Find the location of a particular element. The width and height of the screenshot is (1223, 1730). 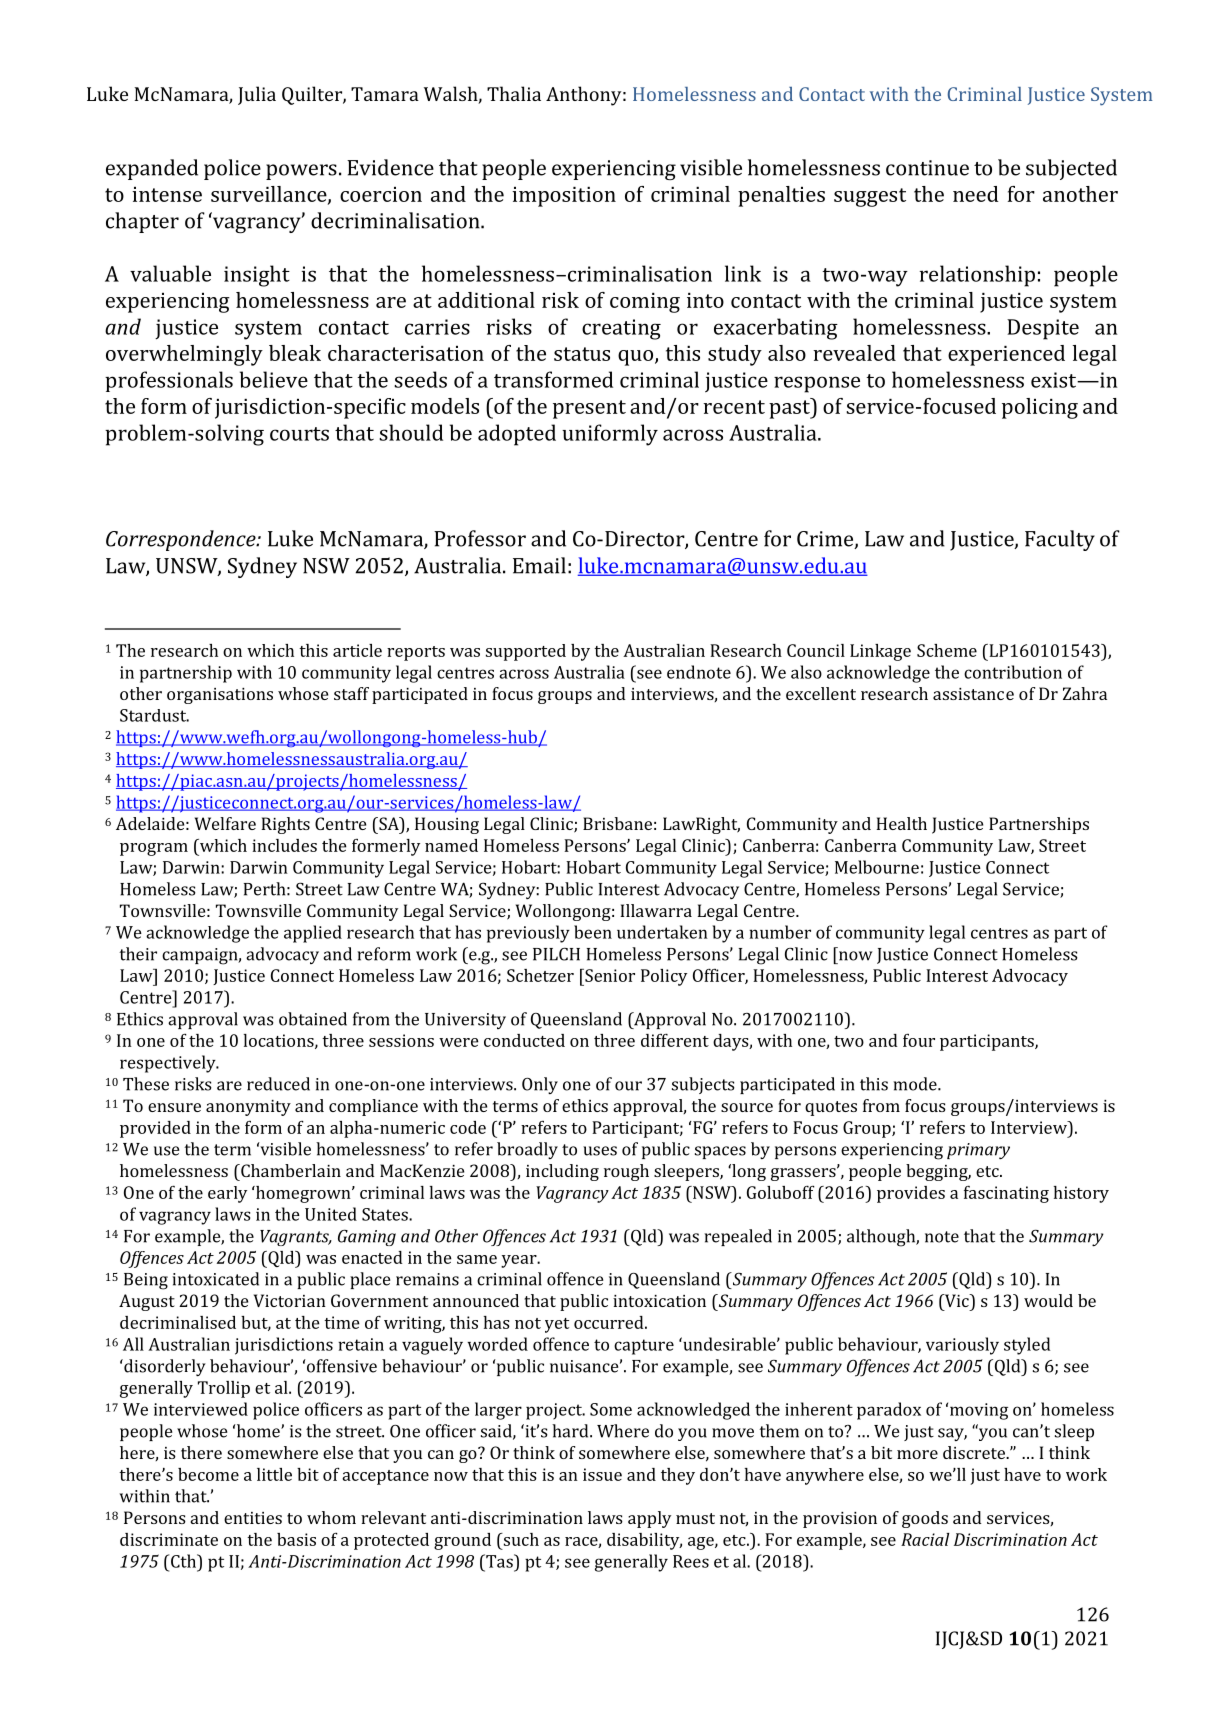

apply is located at coordinates (649, 1519).
